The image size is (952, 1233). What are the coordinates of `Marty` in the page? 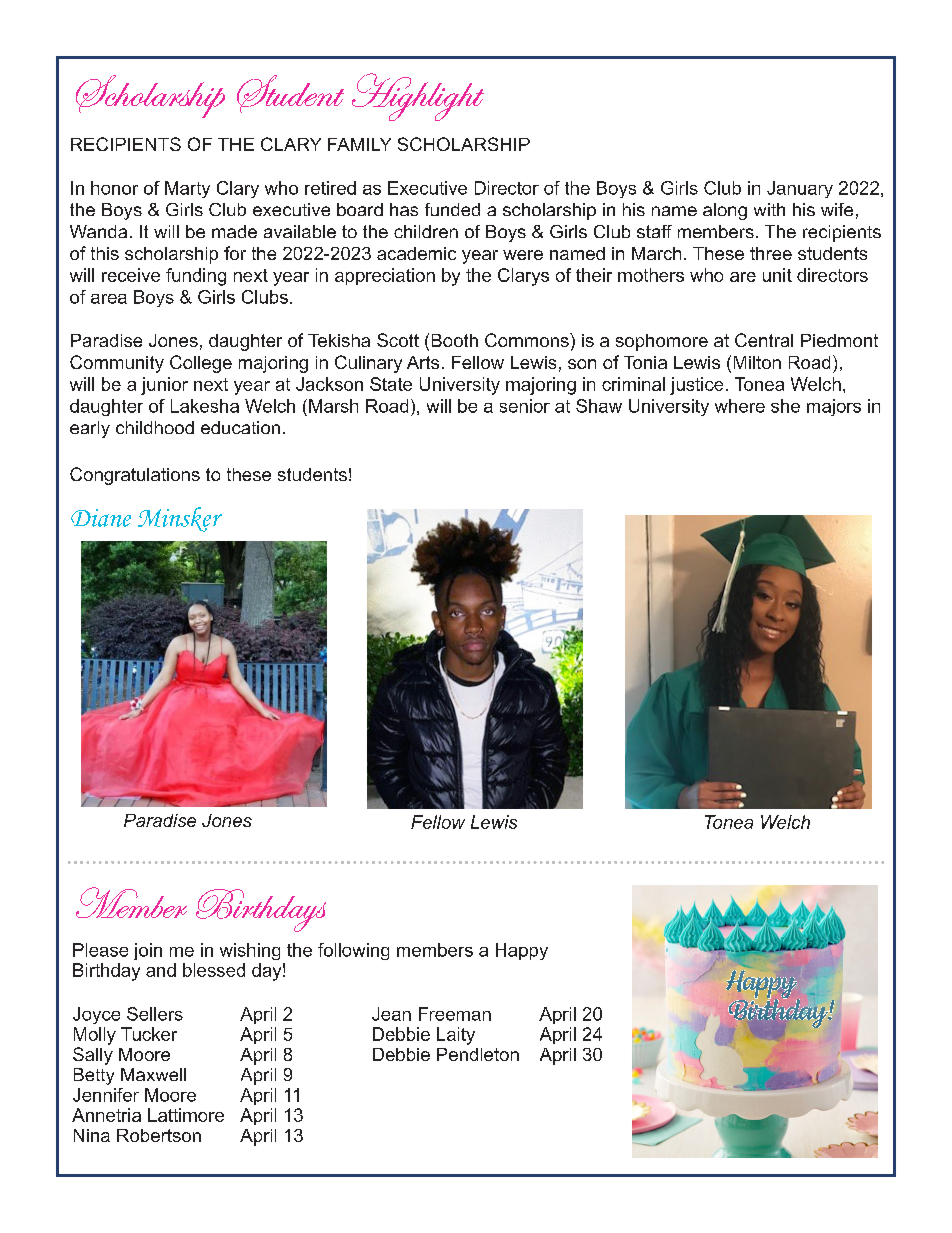 It's located at (187, 189).
